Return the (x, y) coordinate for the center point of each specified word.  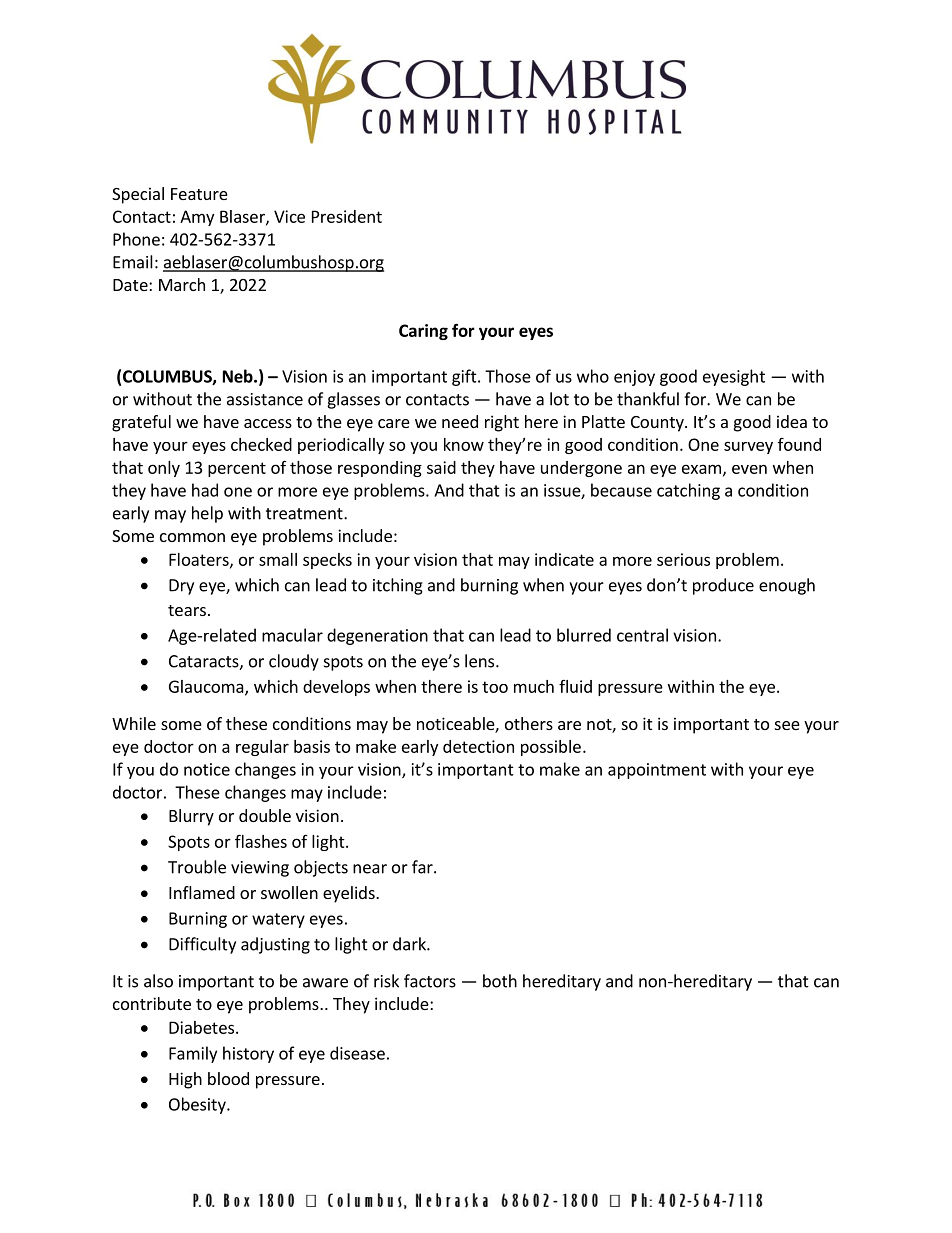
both (500, 981)
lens (481, 661)
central (642, 635)
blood (228, 1078)
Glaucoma (207, 687)
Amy (197, 218)
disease (357, 1053)
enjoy (634, 378)
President (347, 216)
